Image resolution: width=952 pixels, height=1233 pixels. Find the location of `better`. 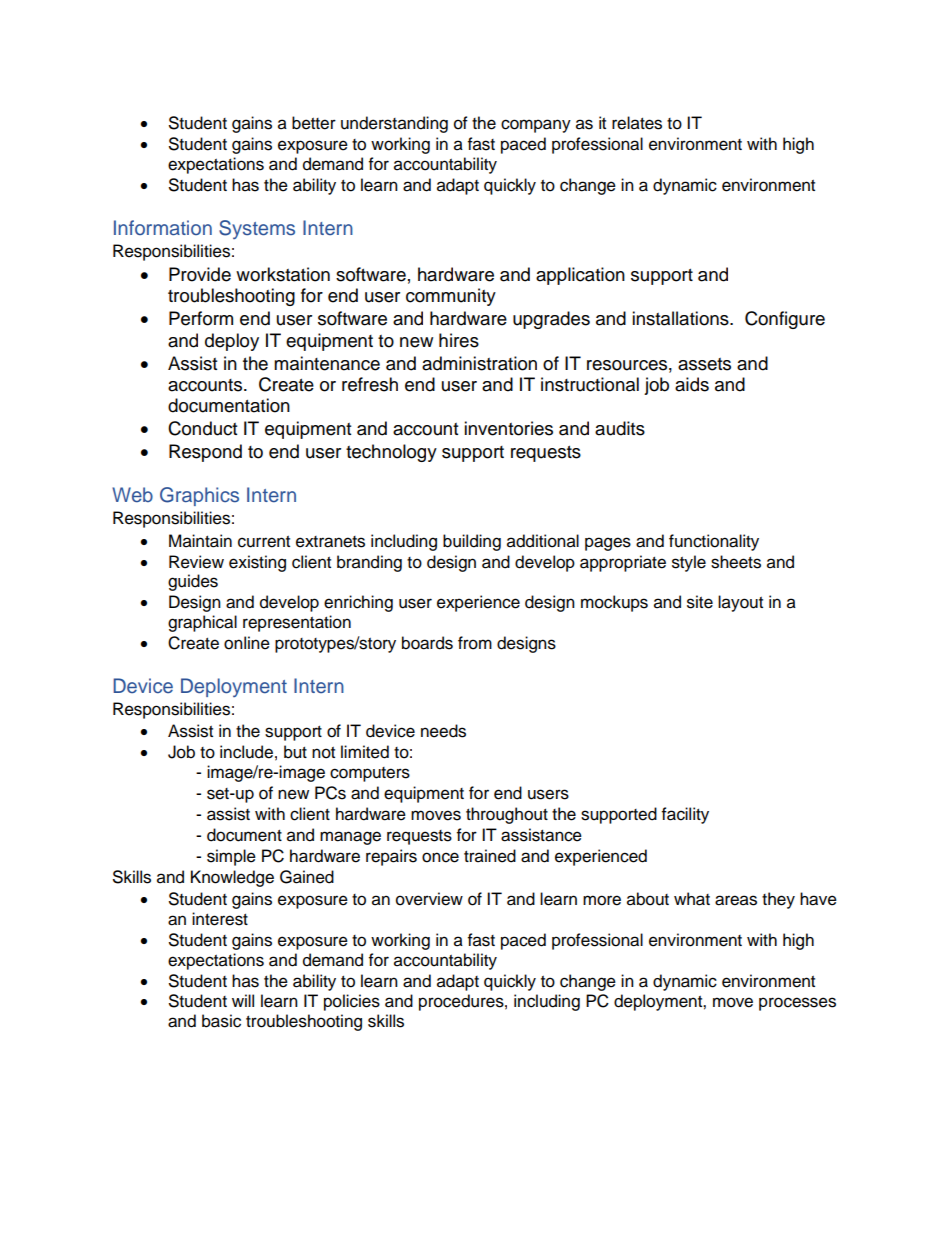

better is located at coordinates (314, 123).
